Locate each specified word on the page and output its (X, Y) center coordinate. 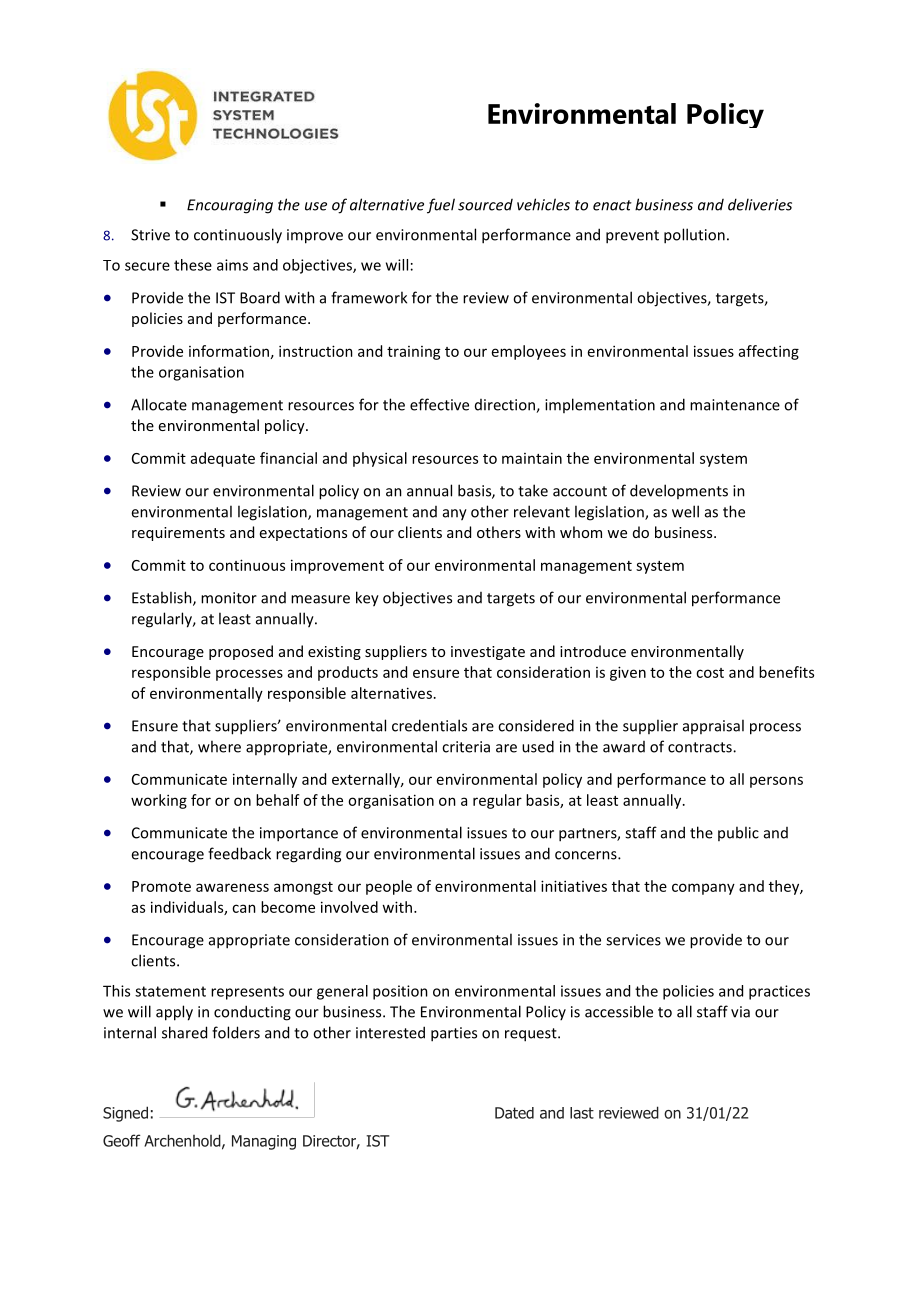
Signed (125, 1114)
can (244, 908)
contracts (701, 747)
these (193, 265)
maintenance (735, 405)
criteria (466, 747)
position (400, 992)
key (367, 599)
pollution (694, 236)
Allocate (159, 404)
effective (439, 404)
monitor (229, 598)
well (685, 511)
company (703, 889)
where (219, 746)
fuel (441, 206)
